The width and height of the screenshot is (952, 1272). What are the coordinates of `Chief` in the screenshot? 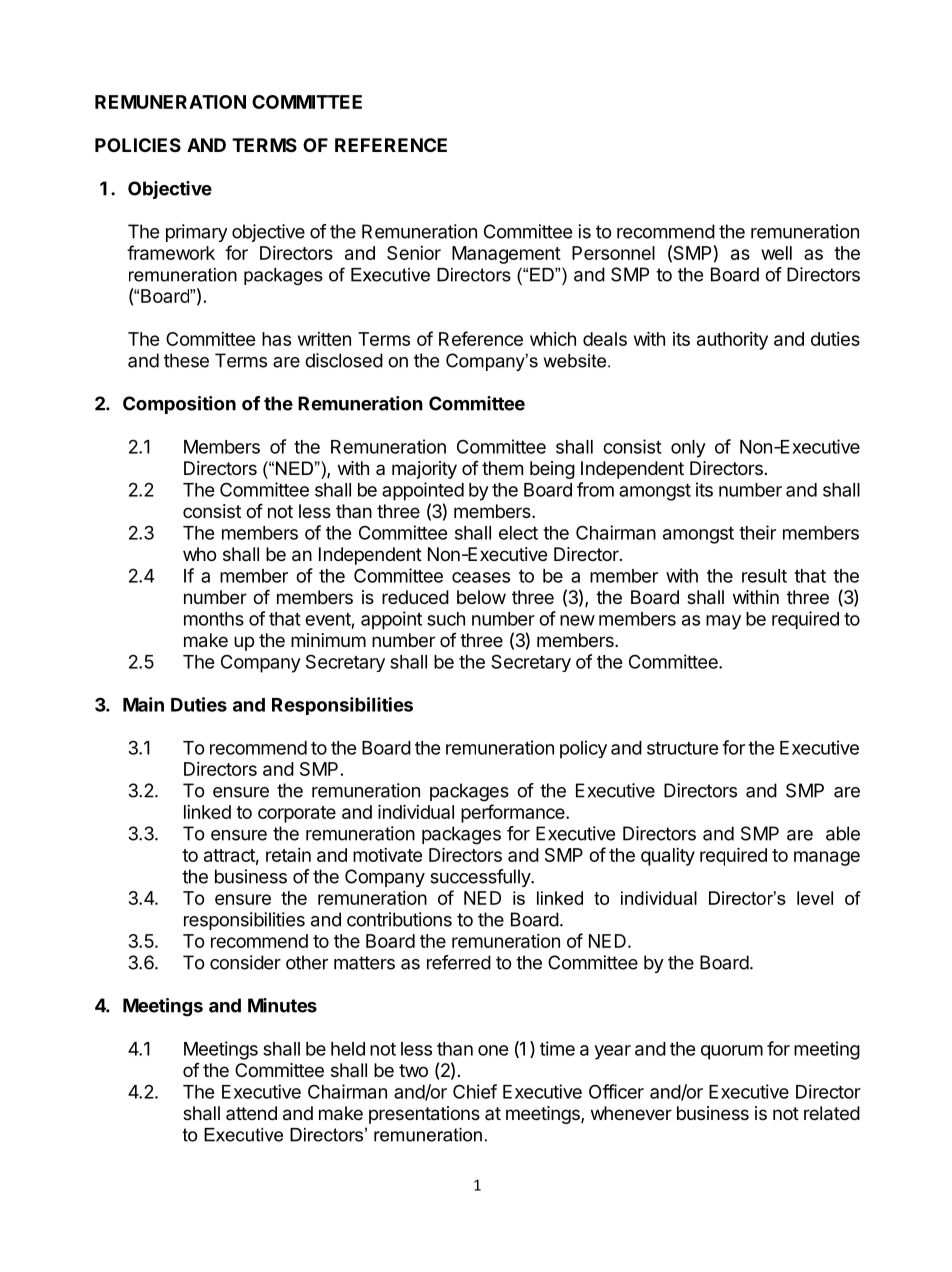 It's located at (475, 1091).
